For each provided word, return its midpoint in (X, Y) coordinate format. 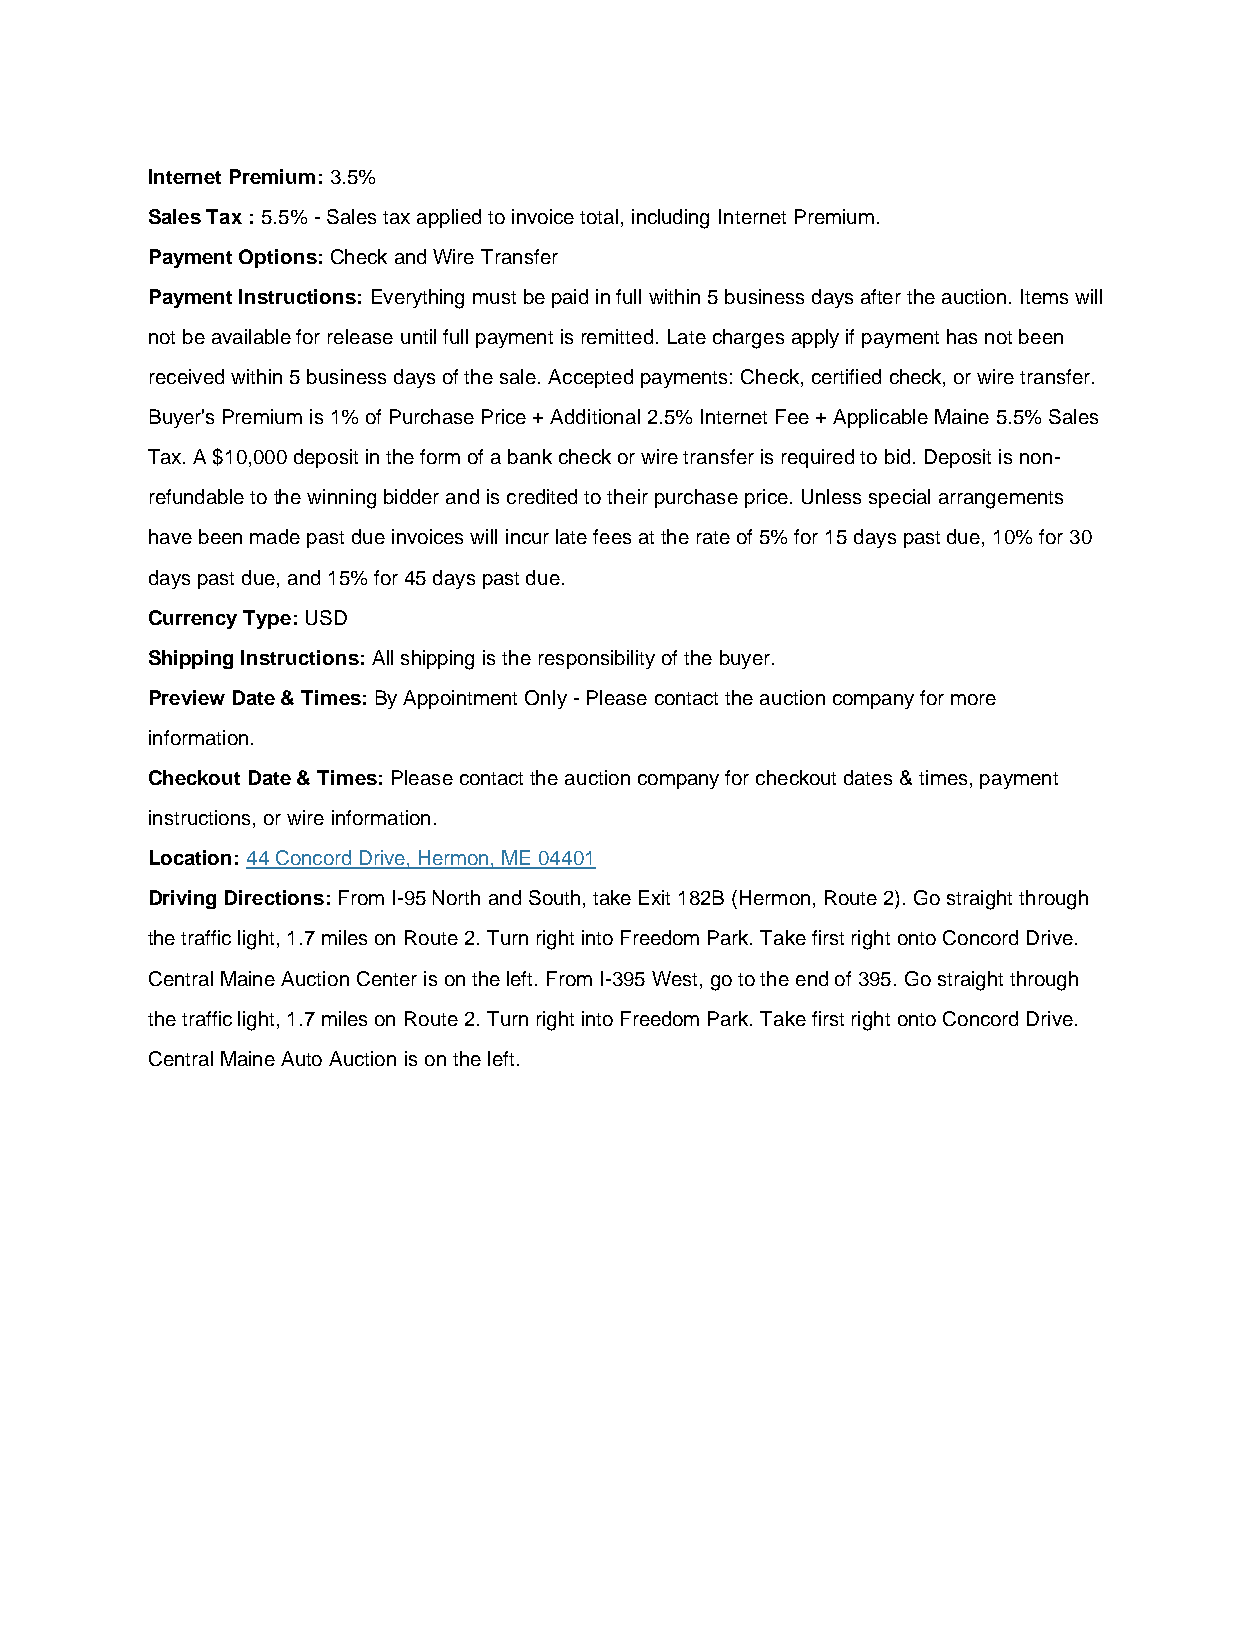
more (973, 699)
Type (267, 619)
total (599, 216)
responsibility (597, 659)
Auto (301, 1058)
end (812, 978)
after (881, 296)
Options (278, 258)
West (674, 978)
